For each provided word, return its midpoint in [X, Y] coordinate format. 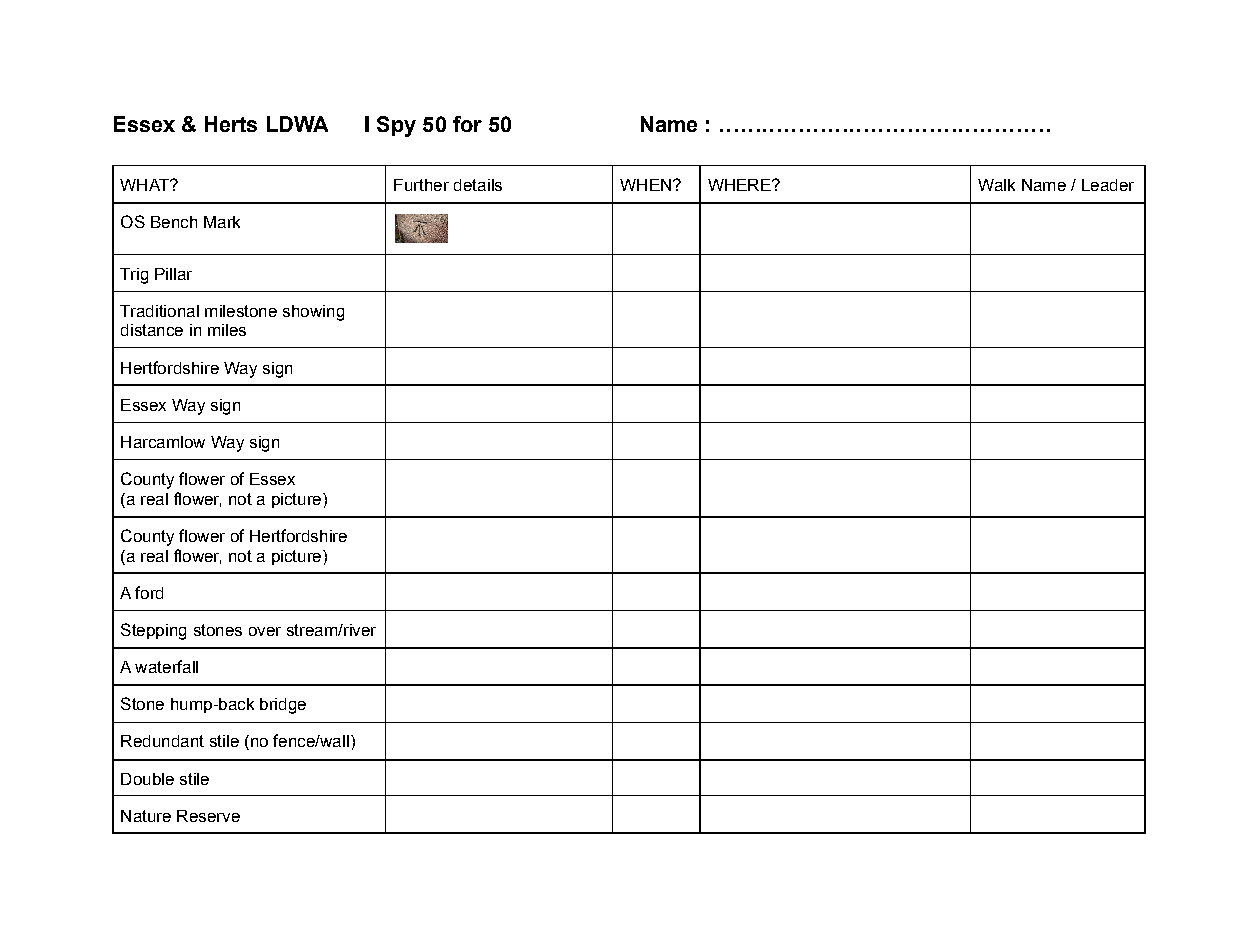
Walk [996, 185]
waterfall [166, 666]
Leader [1108, 185]
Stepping [153, 631]
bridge [283, 706]
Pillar [173, 274]
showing [313, 313]
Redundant [162, 741]
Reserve [208, 816]
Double [147, 779]
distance [152, 330]
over [265, 631]
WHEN [645, 185]
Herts [231, 124]
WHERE [740, 185]
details [478, 185]
